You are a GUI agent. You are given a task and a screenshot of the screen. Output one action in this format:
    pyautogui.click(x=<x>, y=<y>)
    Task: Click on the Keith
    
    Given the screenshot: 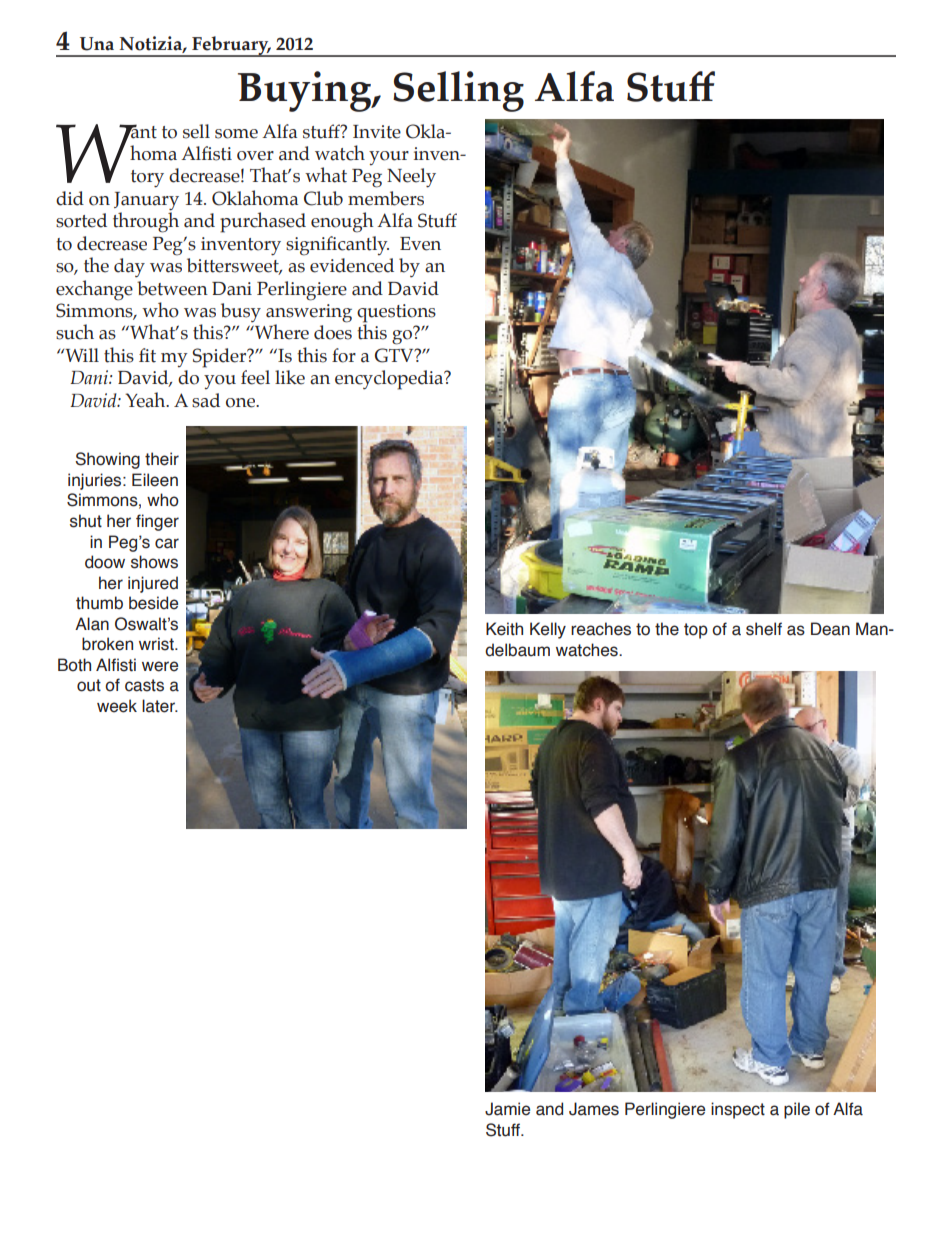 What is the action you would take?
    pyautogui.click(x=504, y=629)
